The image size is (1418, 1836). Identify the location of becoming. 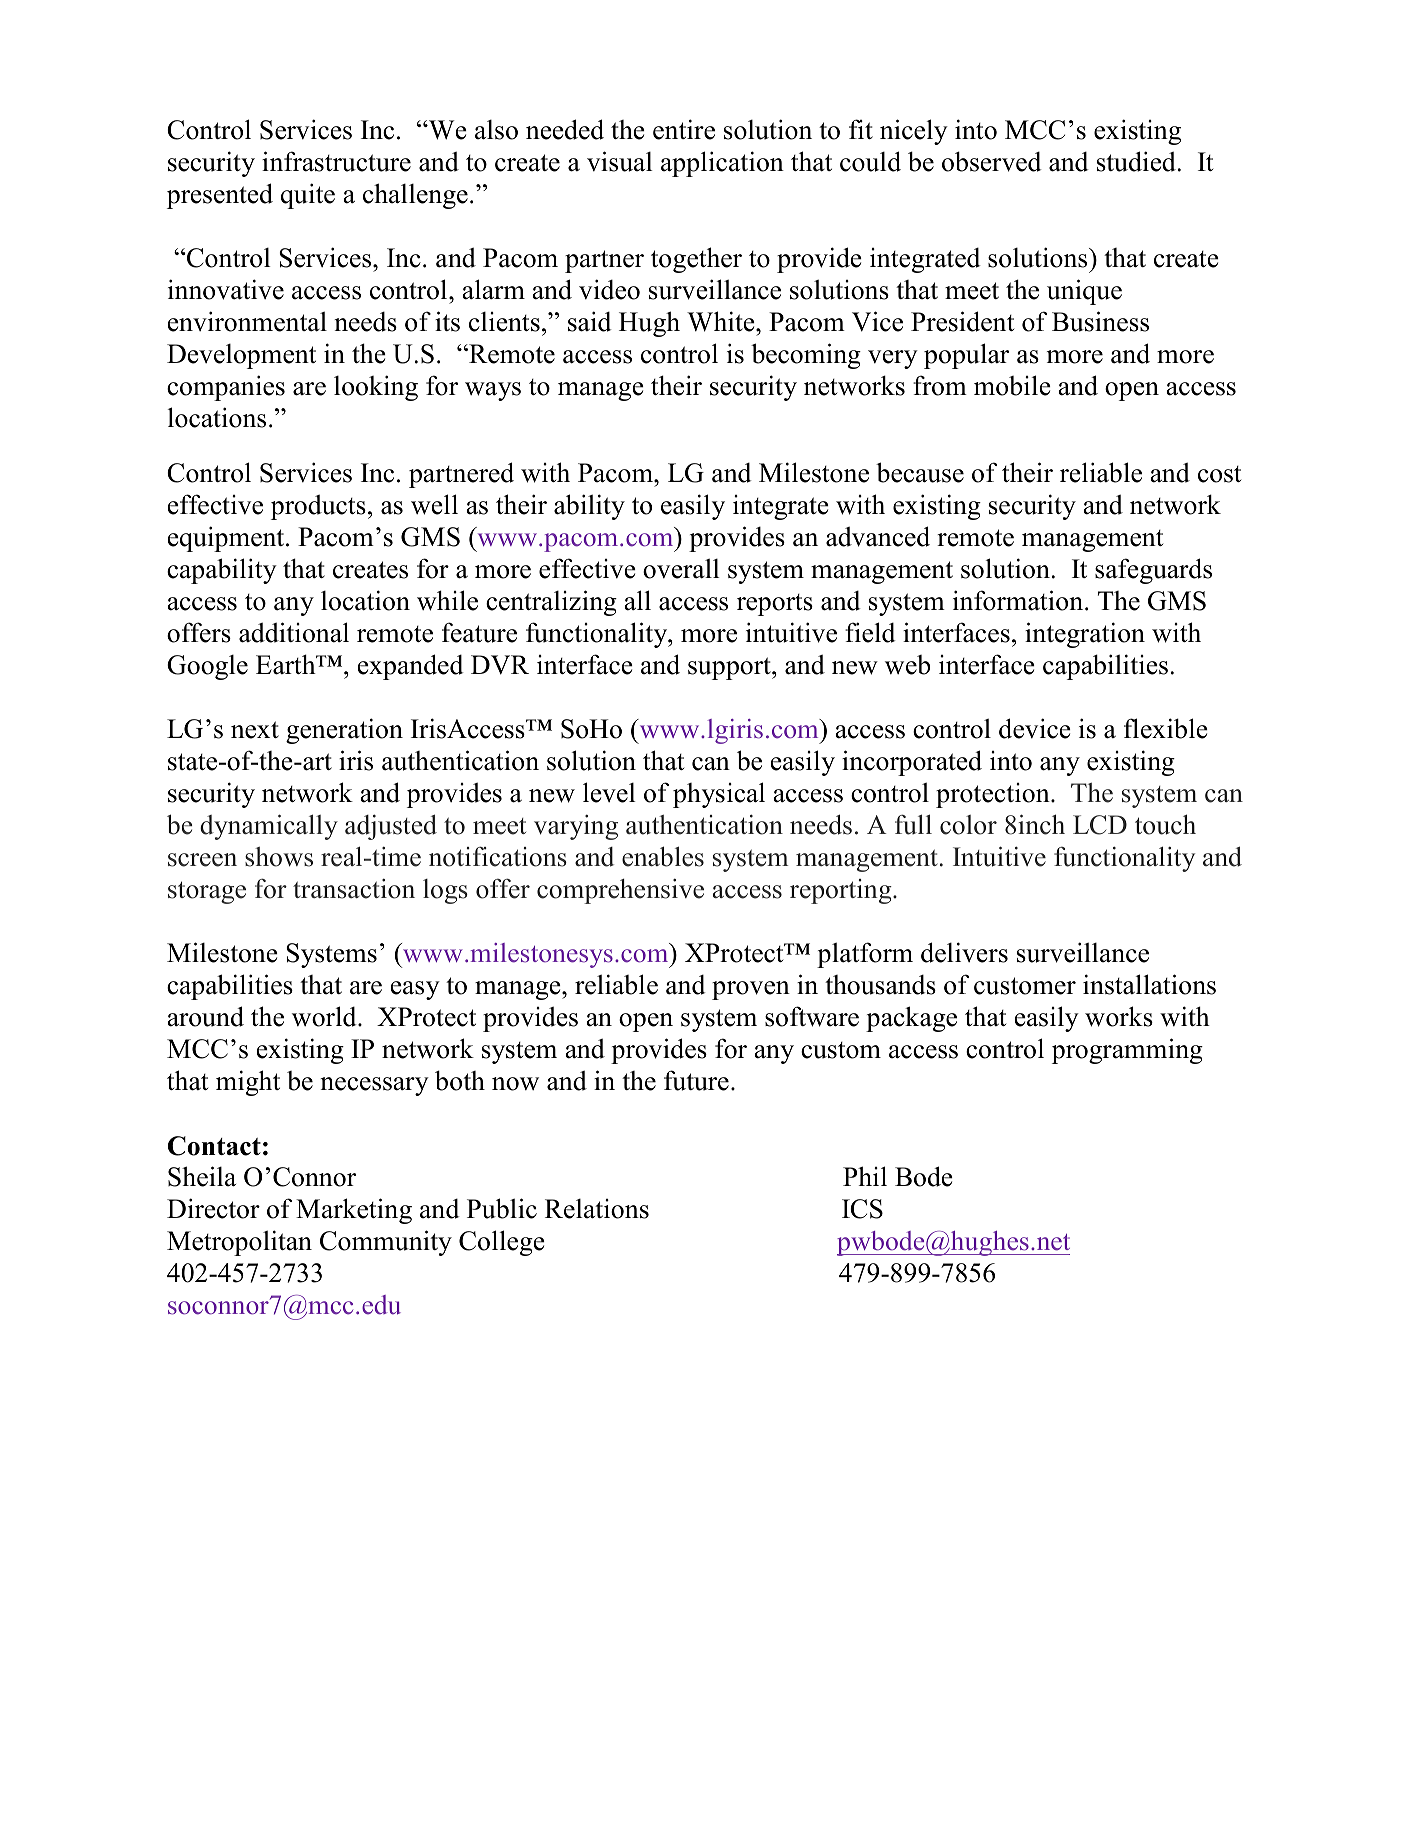
(806, 356).
